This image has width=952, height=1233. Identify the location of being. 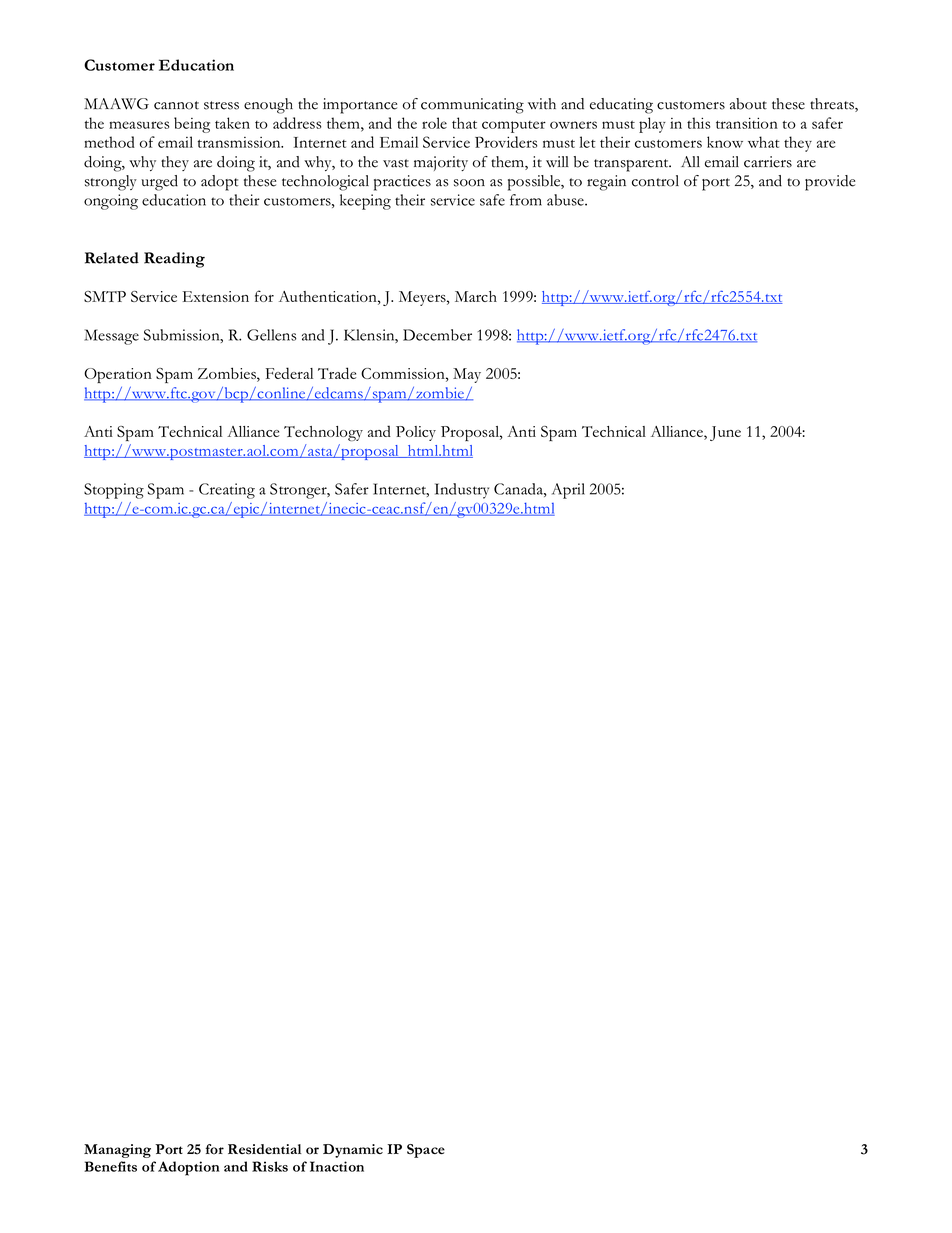
(192, 125).
